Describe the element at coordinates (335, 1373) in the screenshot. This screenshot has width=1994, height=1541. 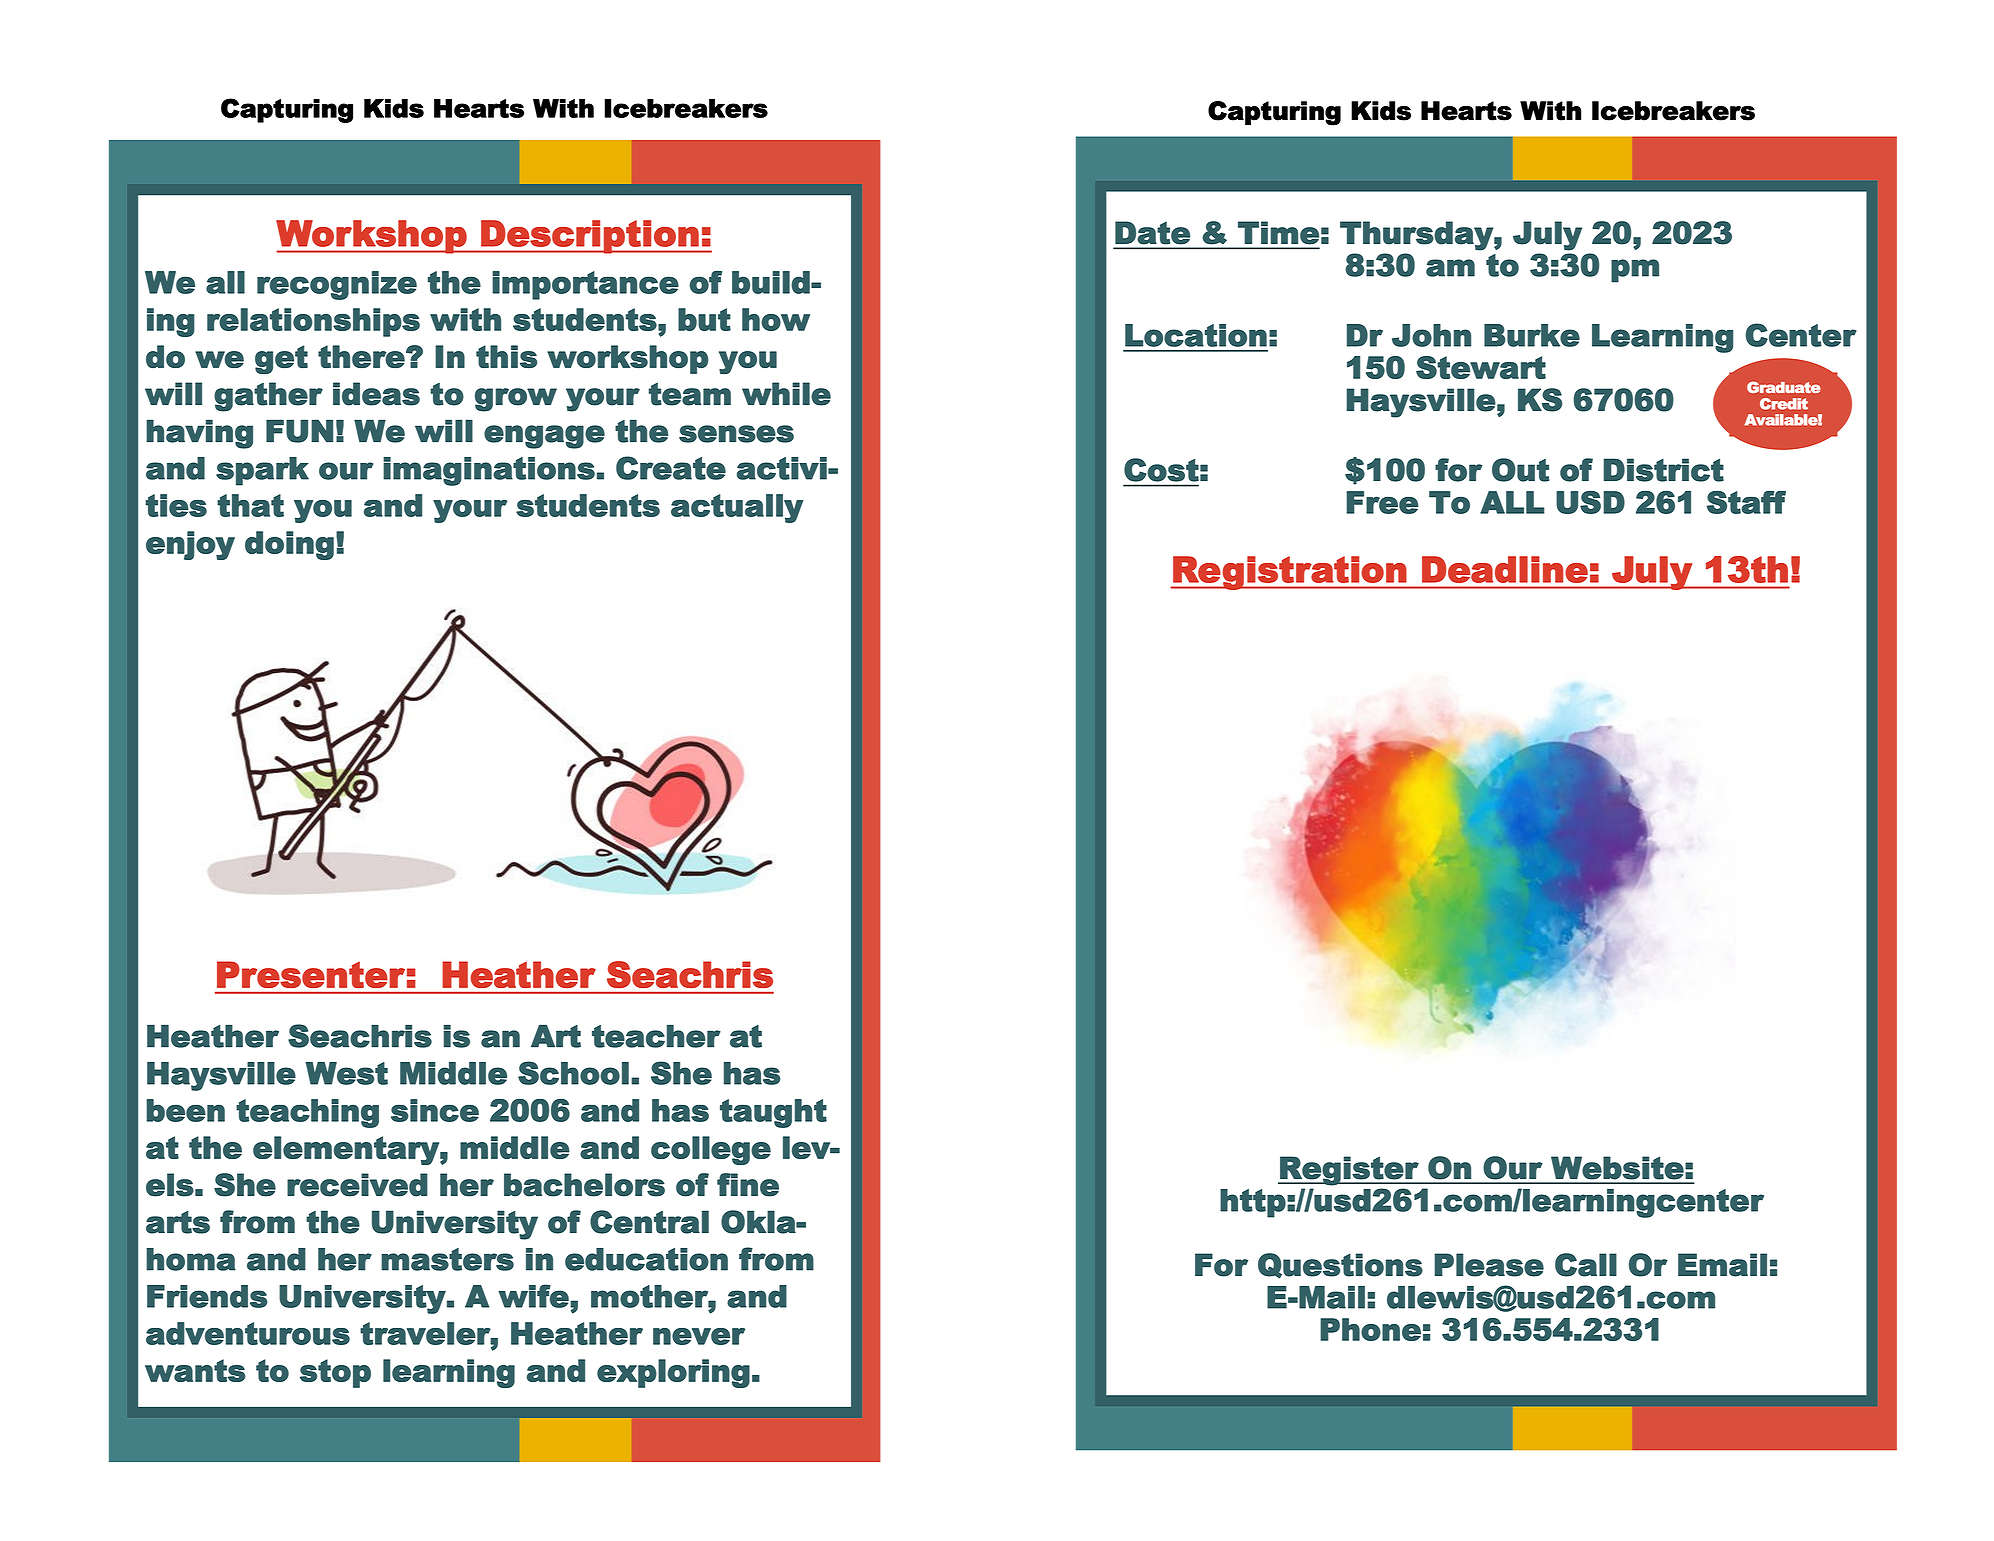
I see `stop` at that location.
